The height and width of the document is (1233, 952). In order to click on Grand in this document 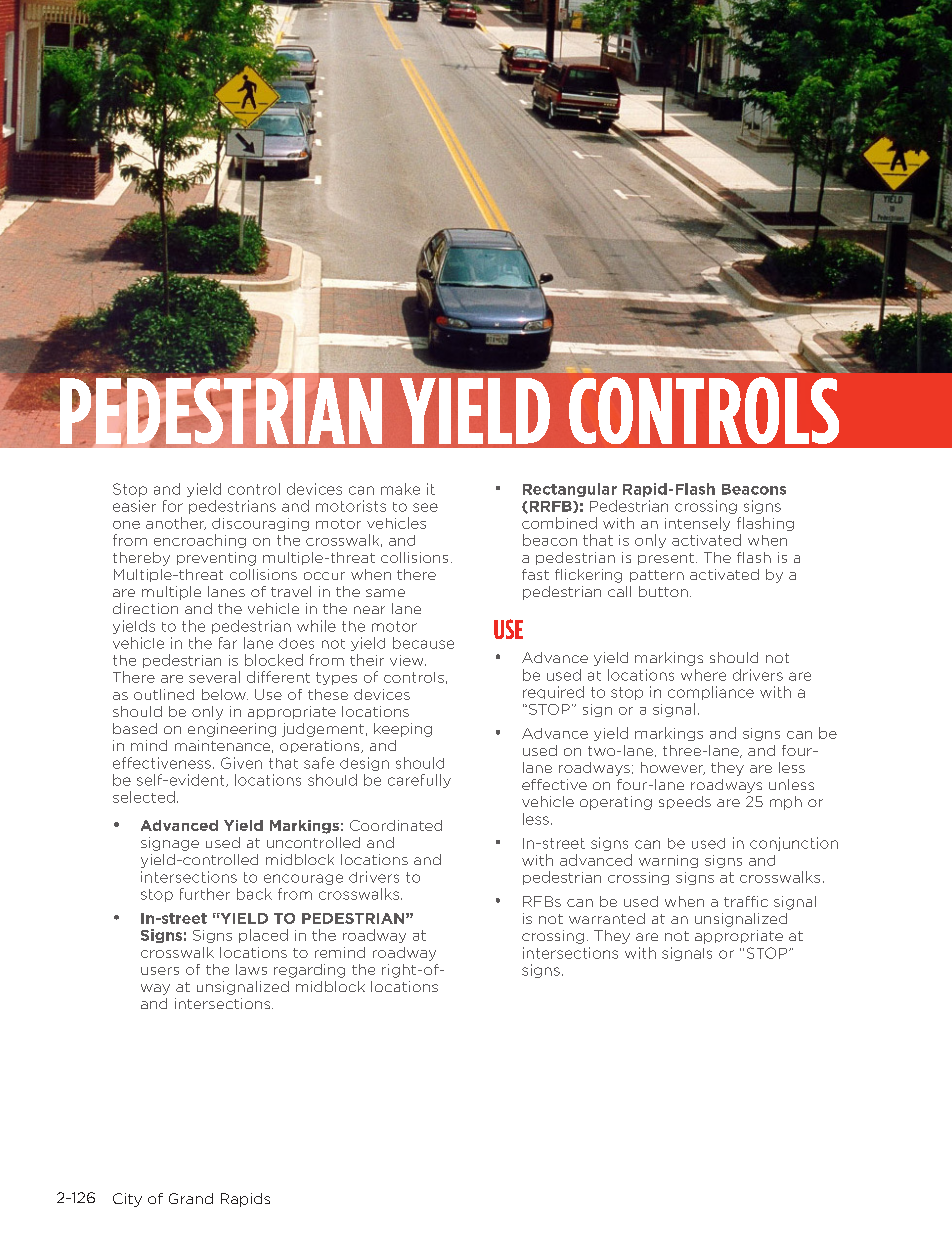, I will do `click(191, 1198)`.
